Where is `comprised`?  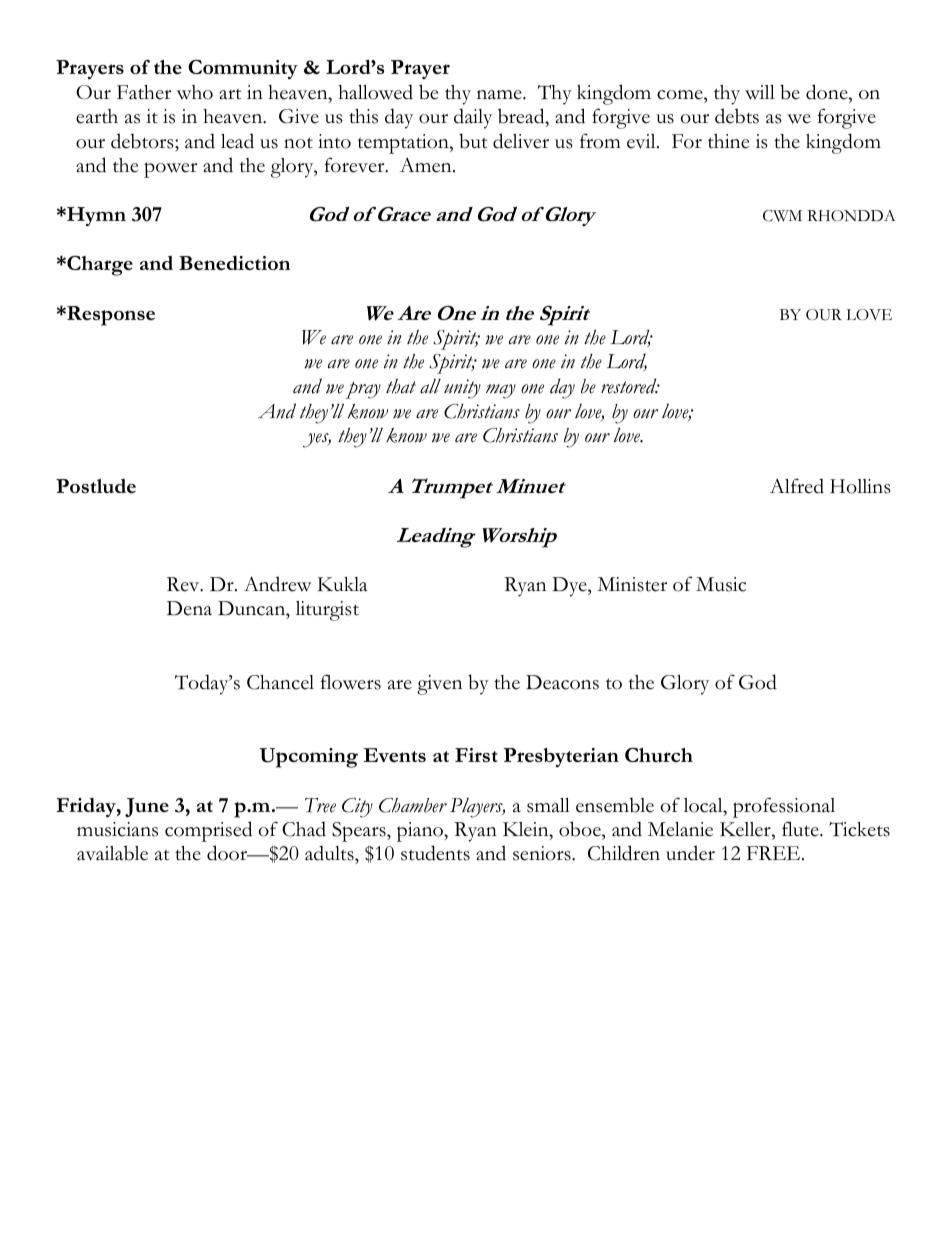 comprised is located at coordinates (208, 831).
